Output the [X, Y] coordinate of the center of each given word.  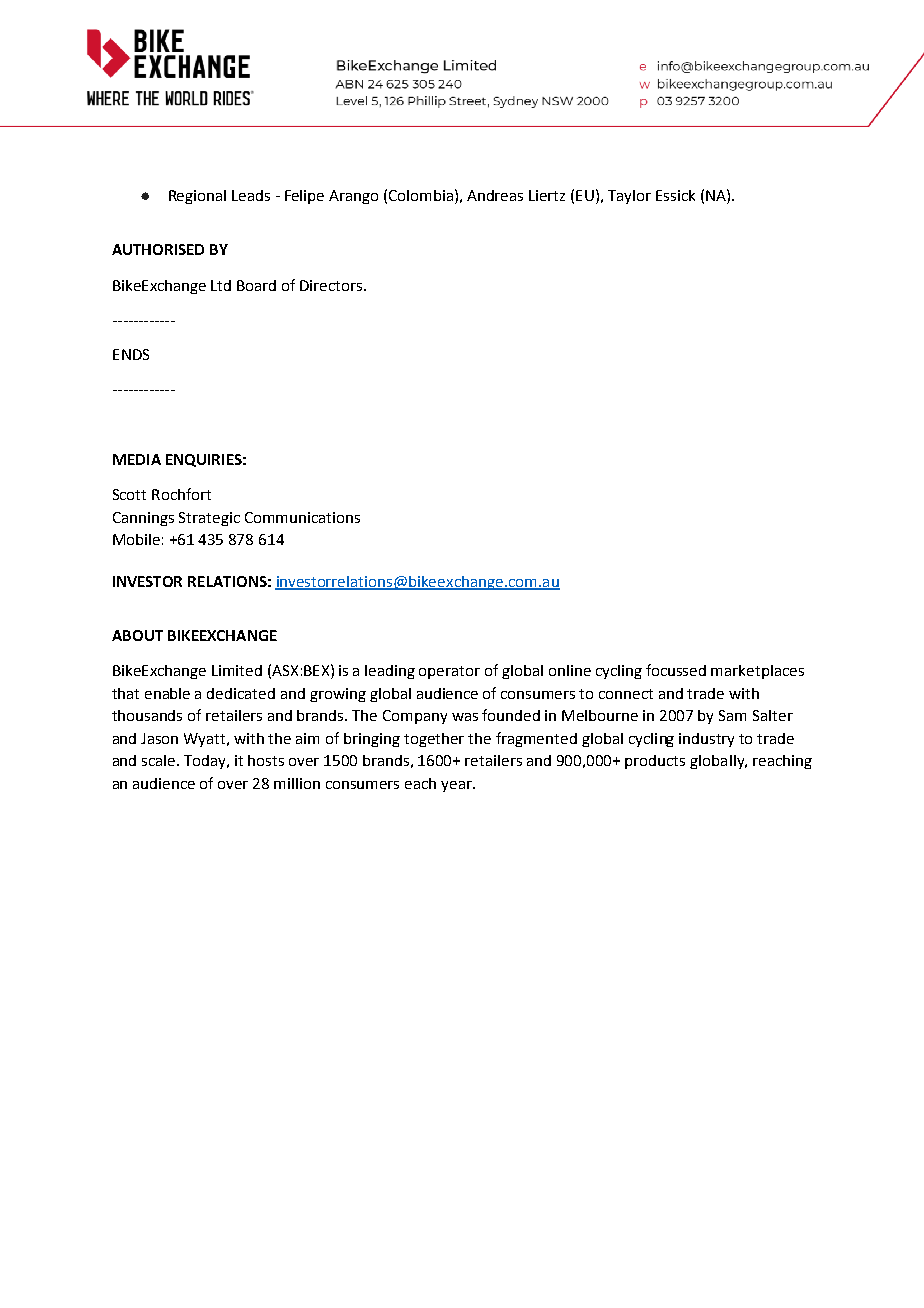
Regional [197, 197]
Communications [302, 517]
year [457, 786]
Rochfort [181, 494]
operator [449, 672]
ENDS [131, 354]
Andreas [495, 195]
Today [206, 762]
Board [256, 285]
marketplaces [757, 672]
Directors [332, 285]
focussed [676, 670]
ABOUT [137, 635]
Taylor [629, 197]
